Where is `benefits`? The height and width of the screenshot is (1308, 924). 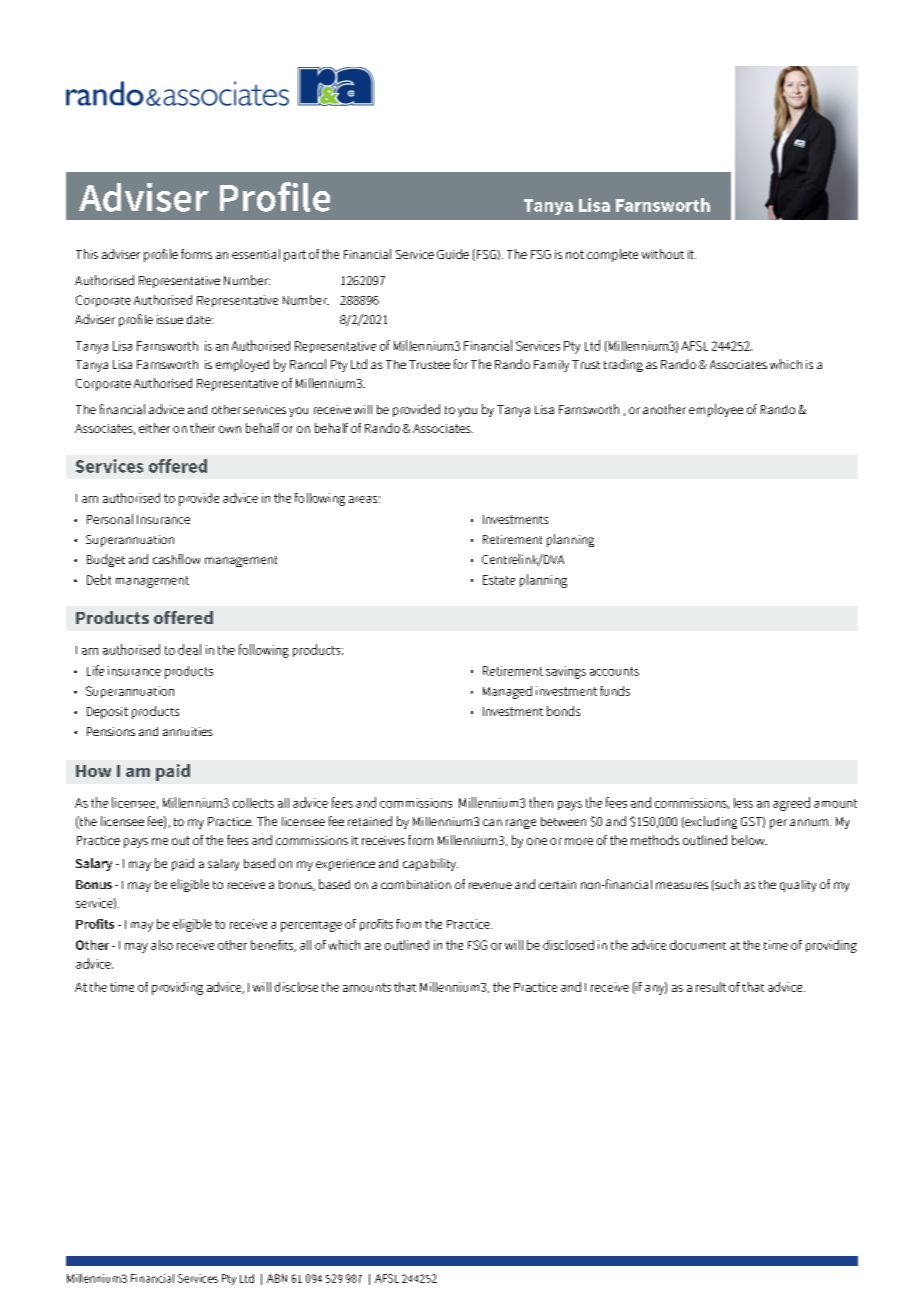
benefits is located at coordinates (273, 946).
